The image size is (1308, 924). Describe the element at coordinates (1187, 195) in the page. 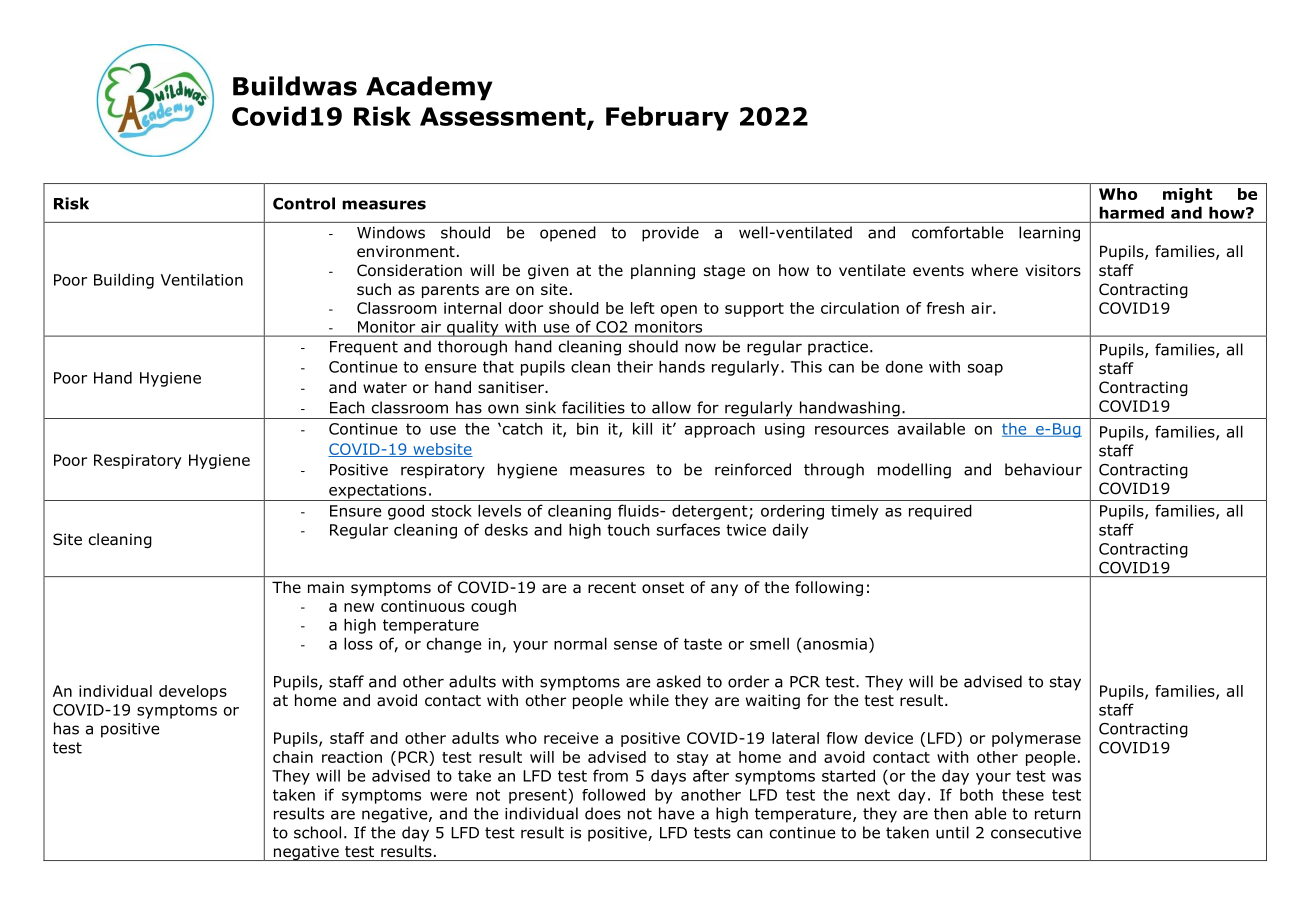

I see `might` at that location.
